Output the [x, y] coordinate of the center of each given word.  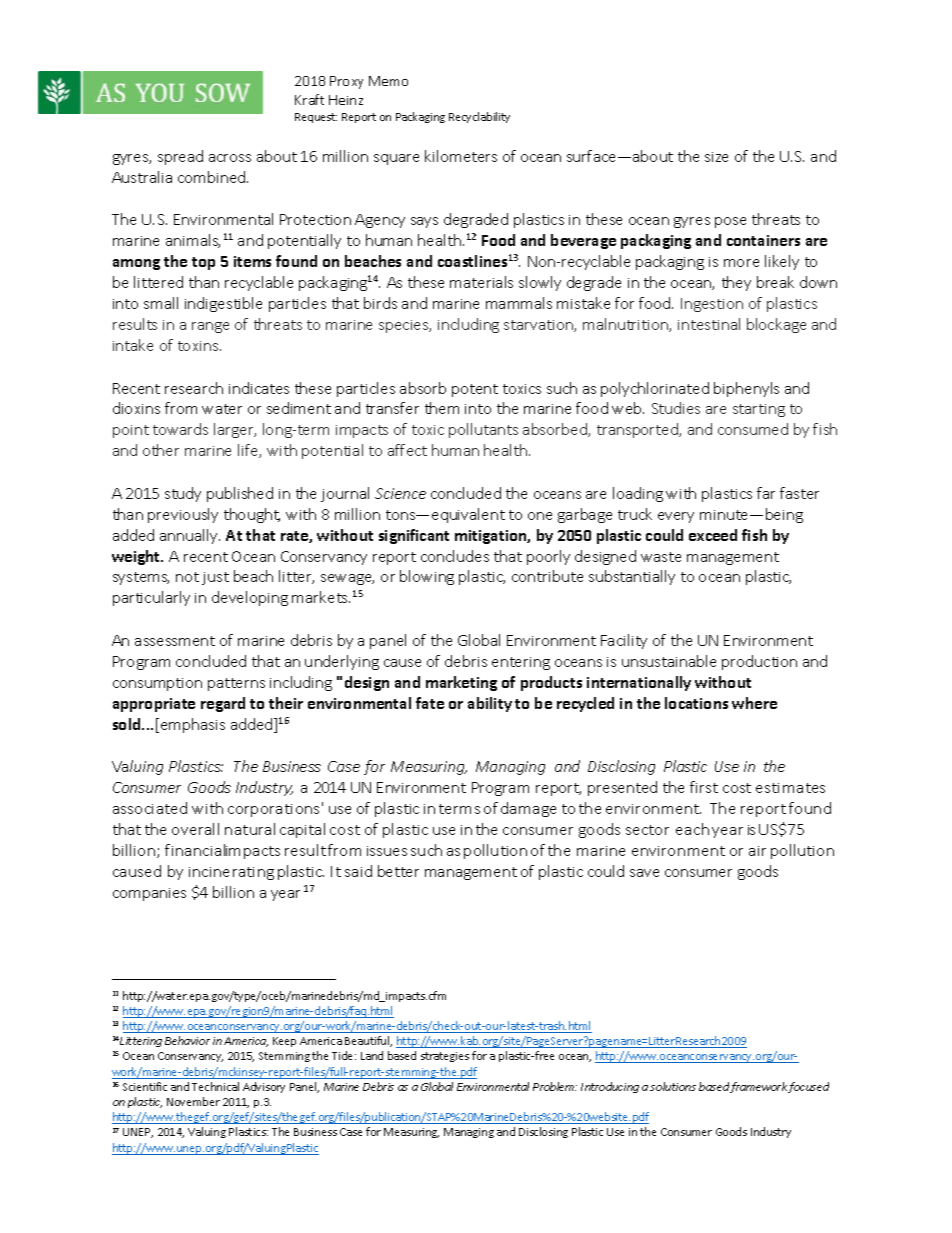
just [215, 578]
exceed [713, 535]
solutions [673, 1086]
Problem [555, 1086]
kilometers [461, 156]
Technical [215, 1086]
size [716, 157]
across [230, 158]
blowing [427, 577]
